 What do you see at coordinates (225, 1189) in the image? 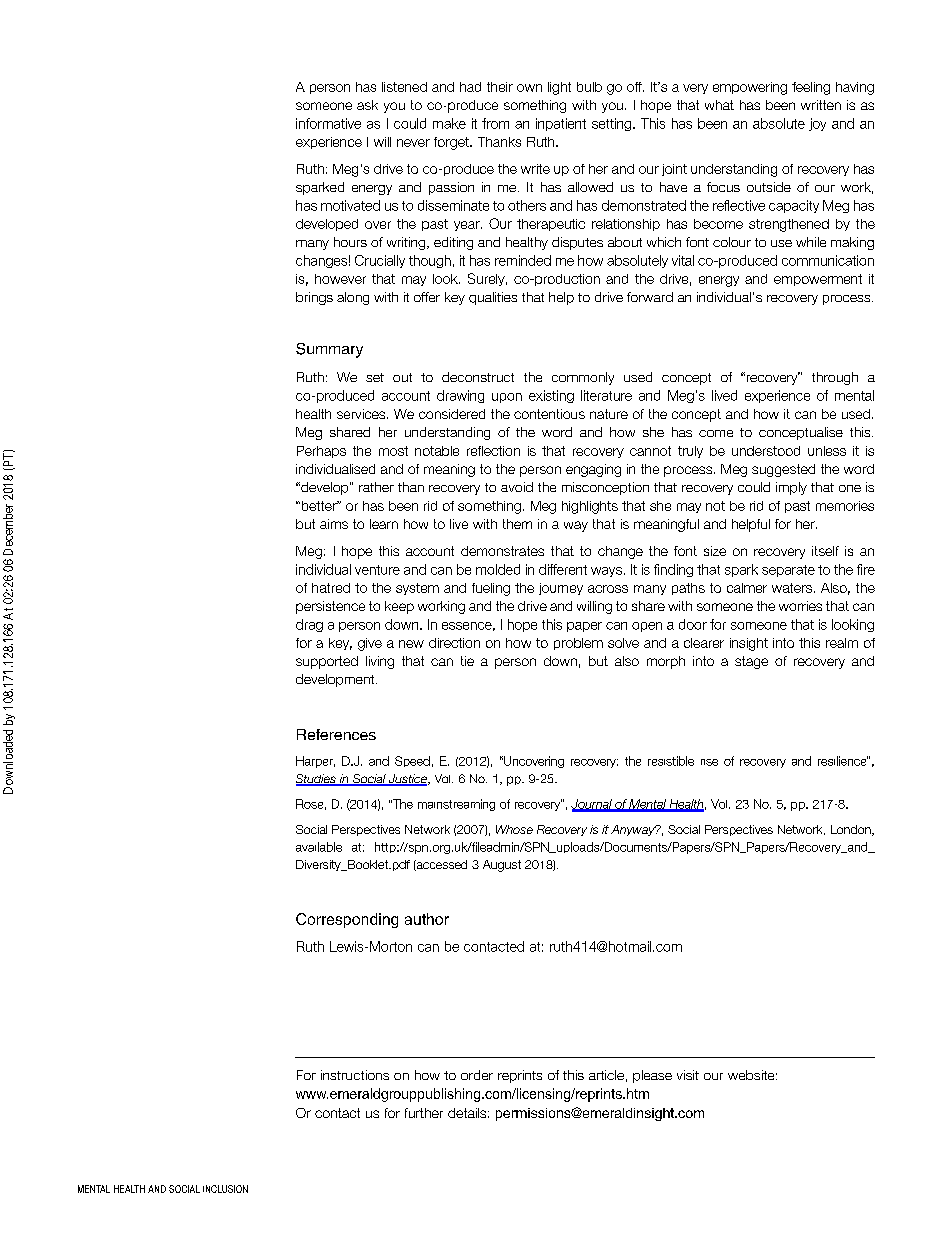
I see `INCLUSION` at bounding box center [225, 1189].
